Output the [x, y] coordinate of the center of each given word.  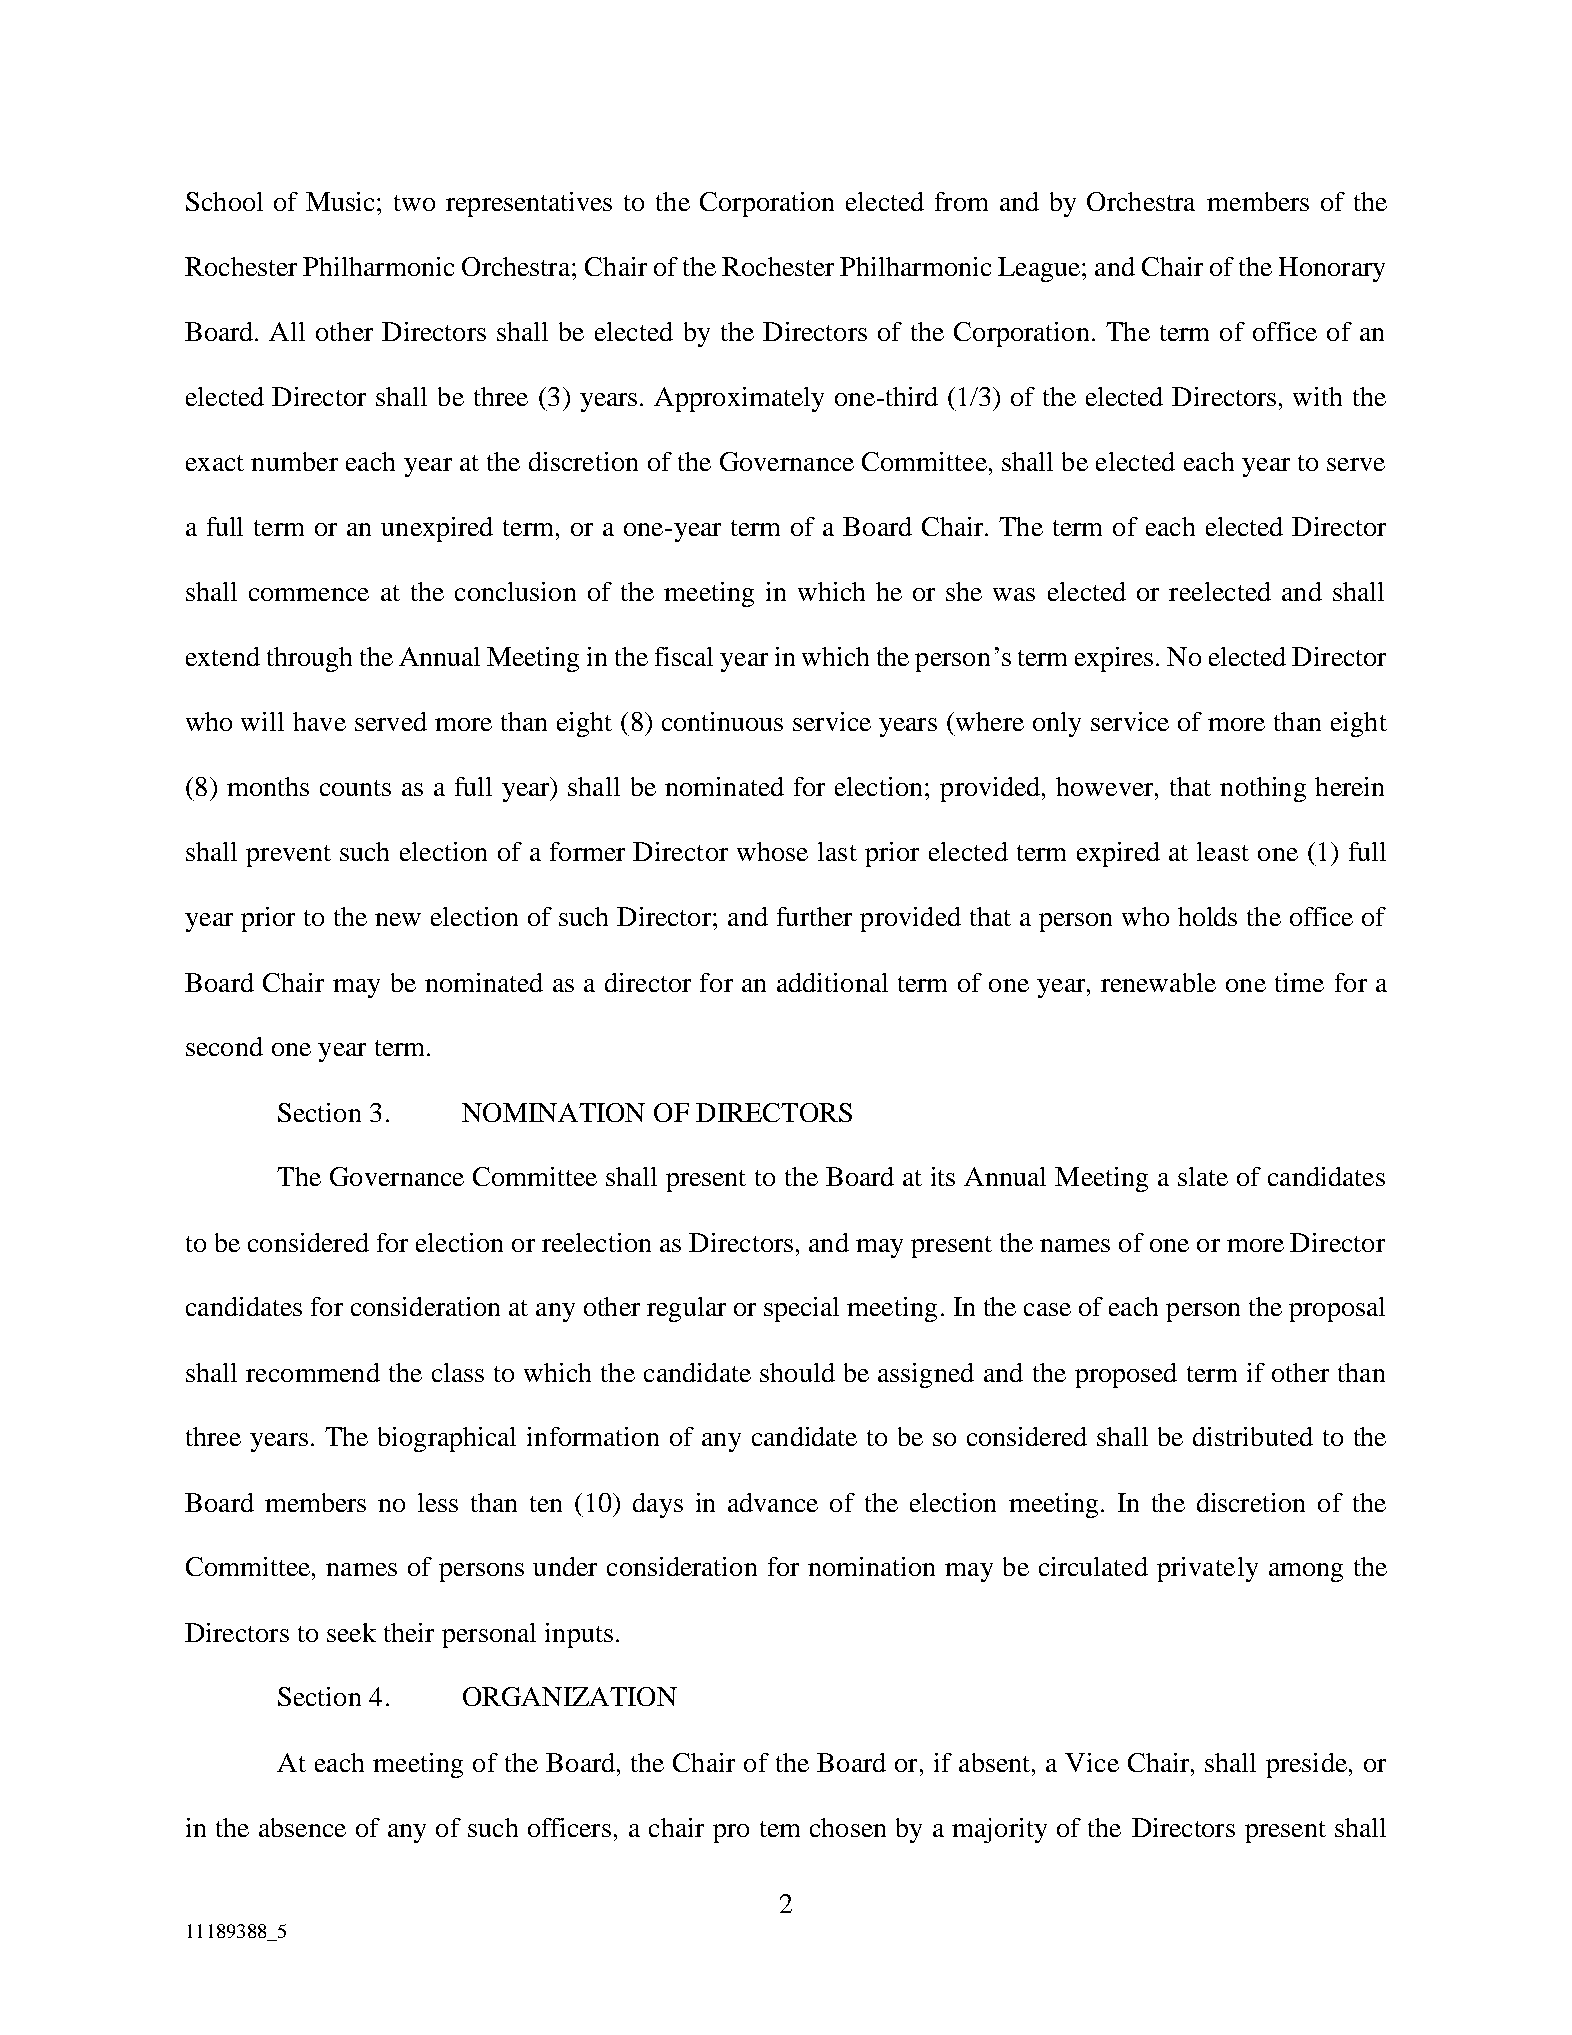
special [801, 1309]
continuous [722, 721]
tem [780, 1829]
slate [1203, 1176]
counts [355, 788]
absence [302, 1827]
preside [1306, 1765]
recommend [313, 1372]
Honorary [1332, 269]
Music [342, 201]
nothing [1263, 789]
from [961, 201]
